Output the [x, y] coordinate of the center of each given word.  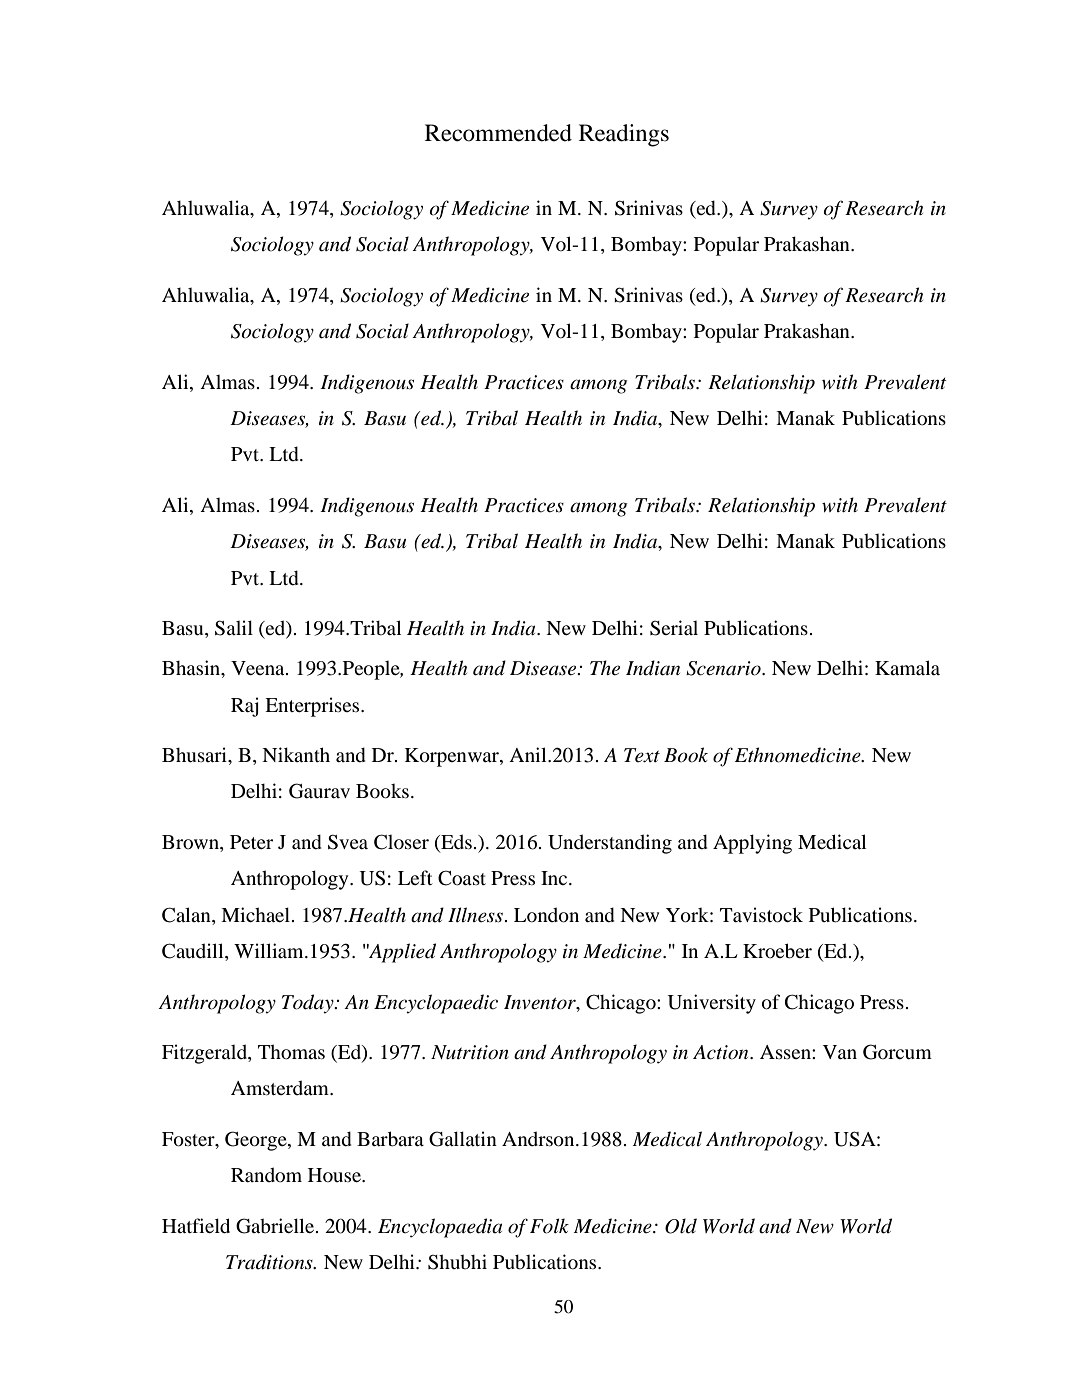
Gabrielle [276, 1226]
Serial [674, 628]
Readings [624, 135]
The [605, 668]
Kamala [907, 667]
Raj [245, 707]
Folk [549, 1226]
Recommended [498, 133]
